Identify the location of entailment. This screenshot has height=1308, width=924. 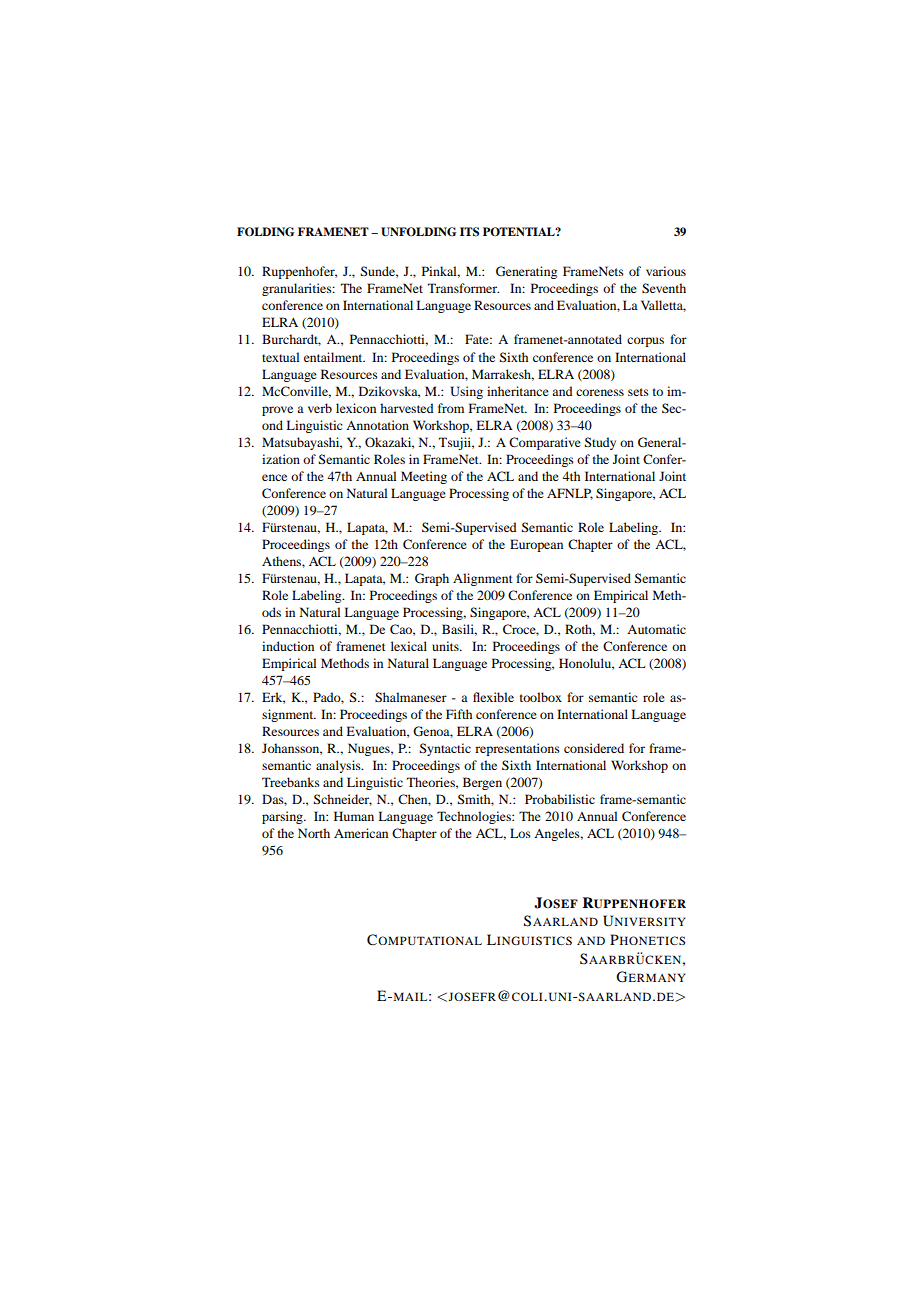
(334, 357).
